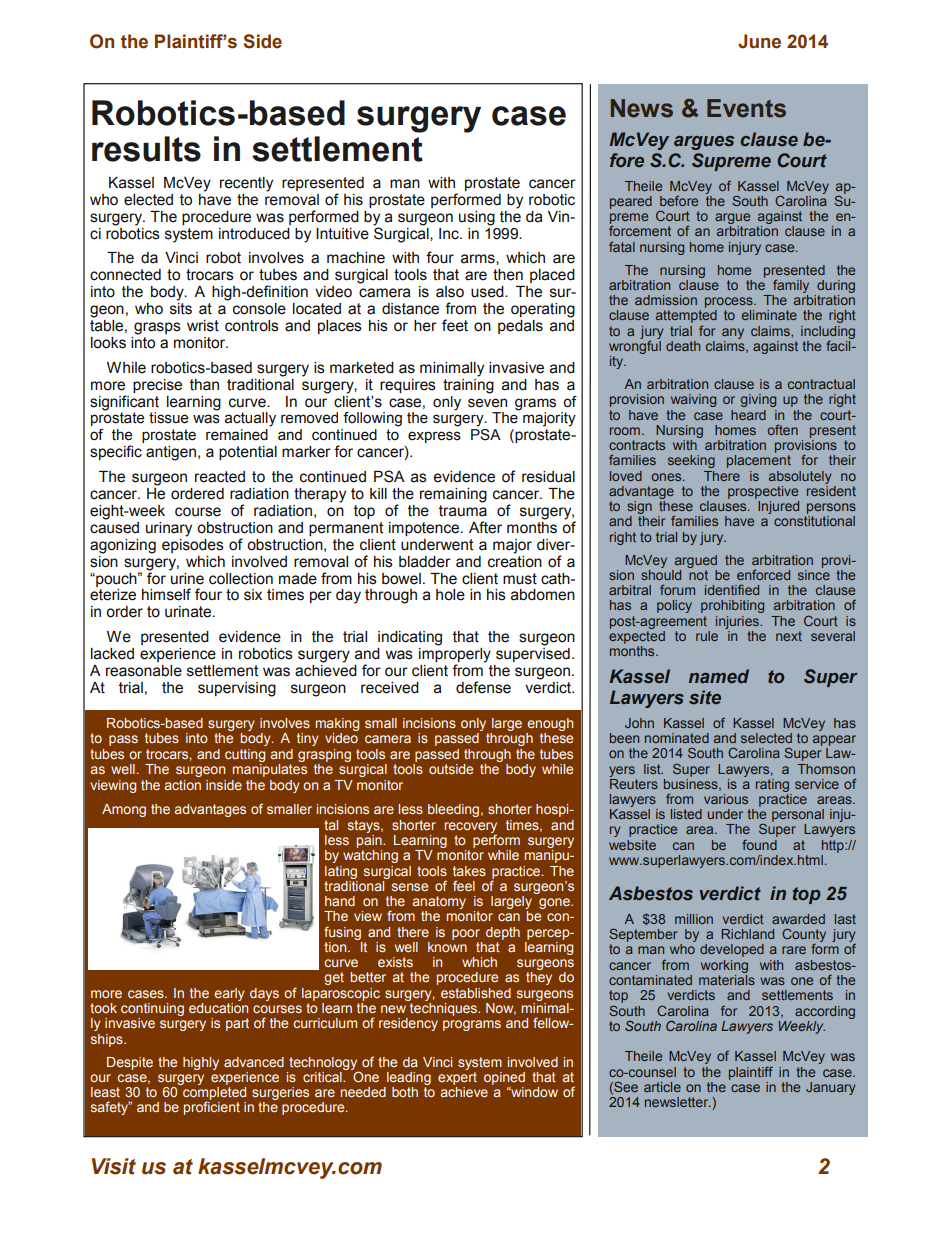 The width and height of the image is (952, 1233). I want to click on January, so click(830, 1088).
